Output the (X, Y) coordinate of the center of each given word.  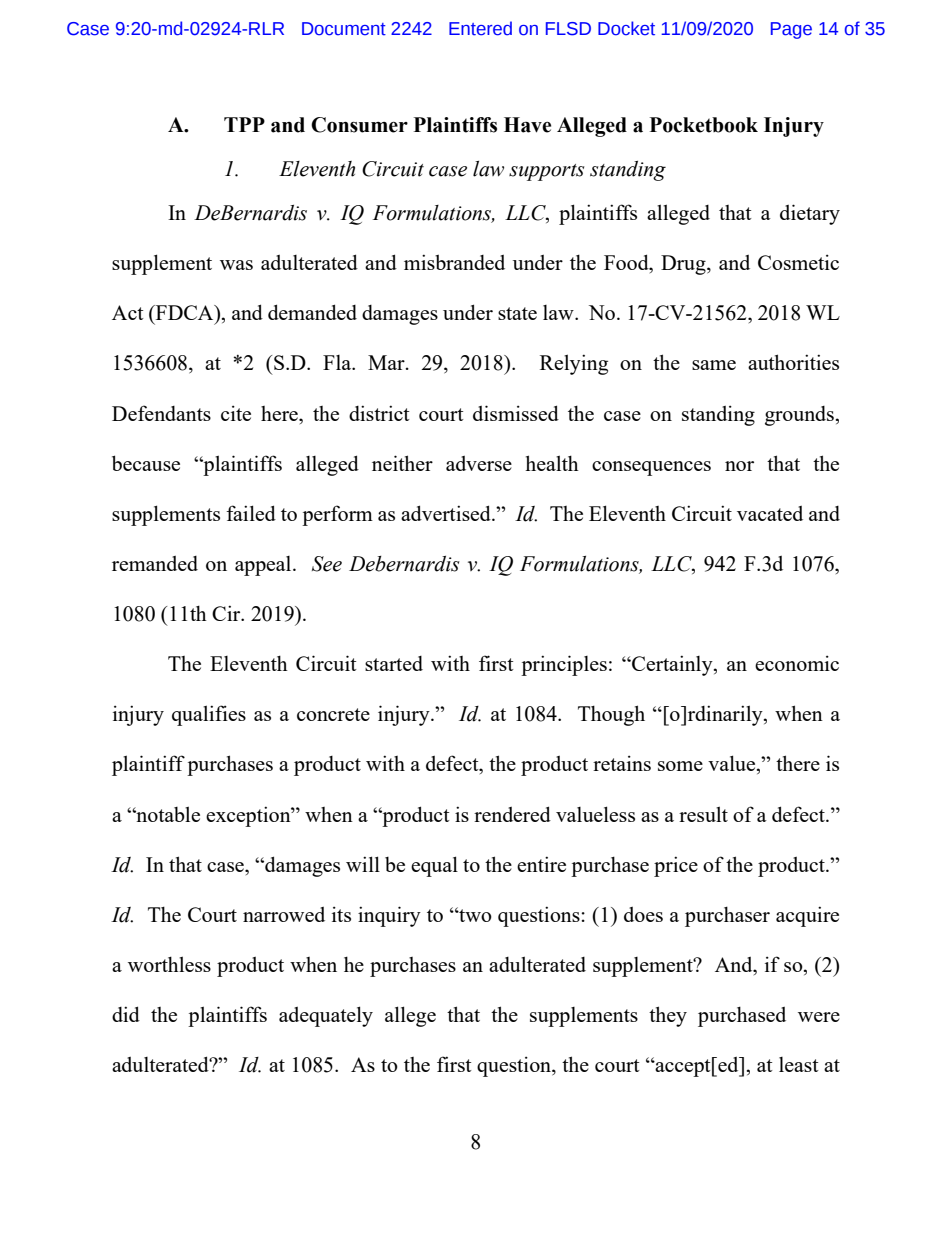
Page (791, 30)
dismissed (516, 413)
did (126, 1014)
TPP (244, 124)
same (714, 365)
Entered (480, 28)
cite (236, 413)
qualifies (209, 715)
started (394, 663)
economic (797, 663)
